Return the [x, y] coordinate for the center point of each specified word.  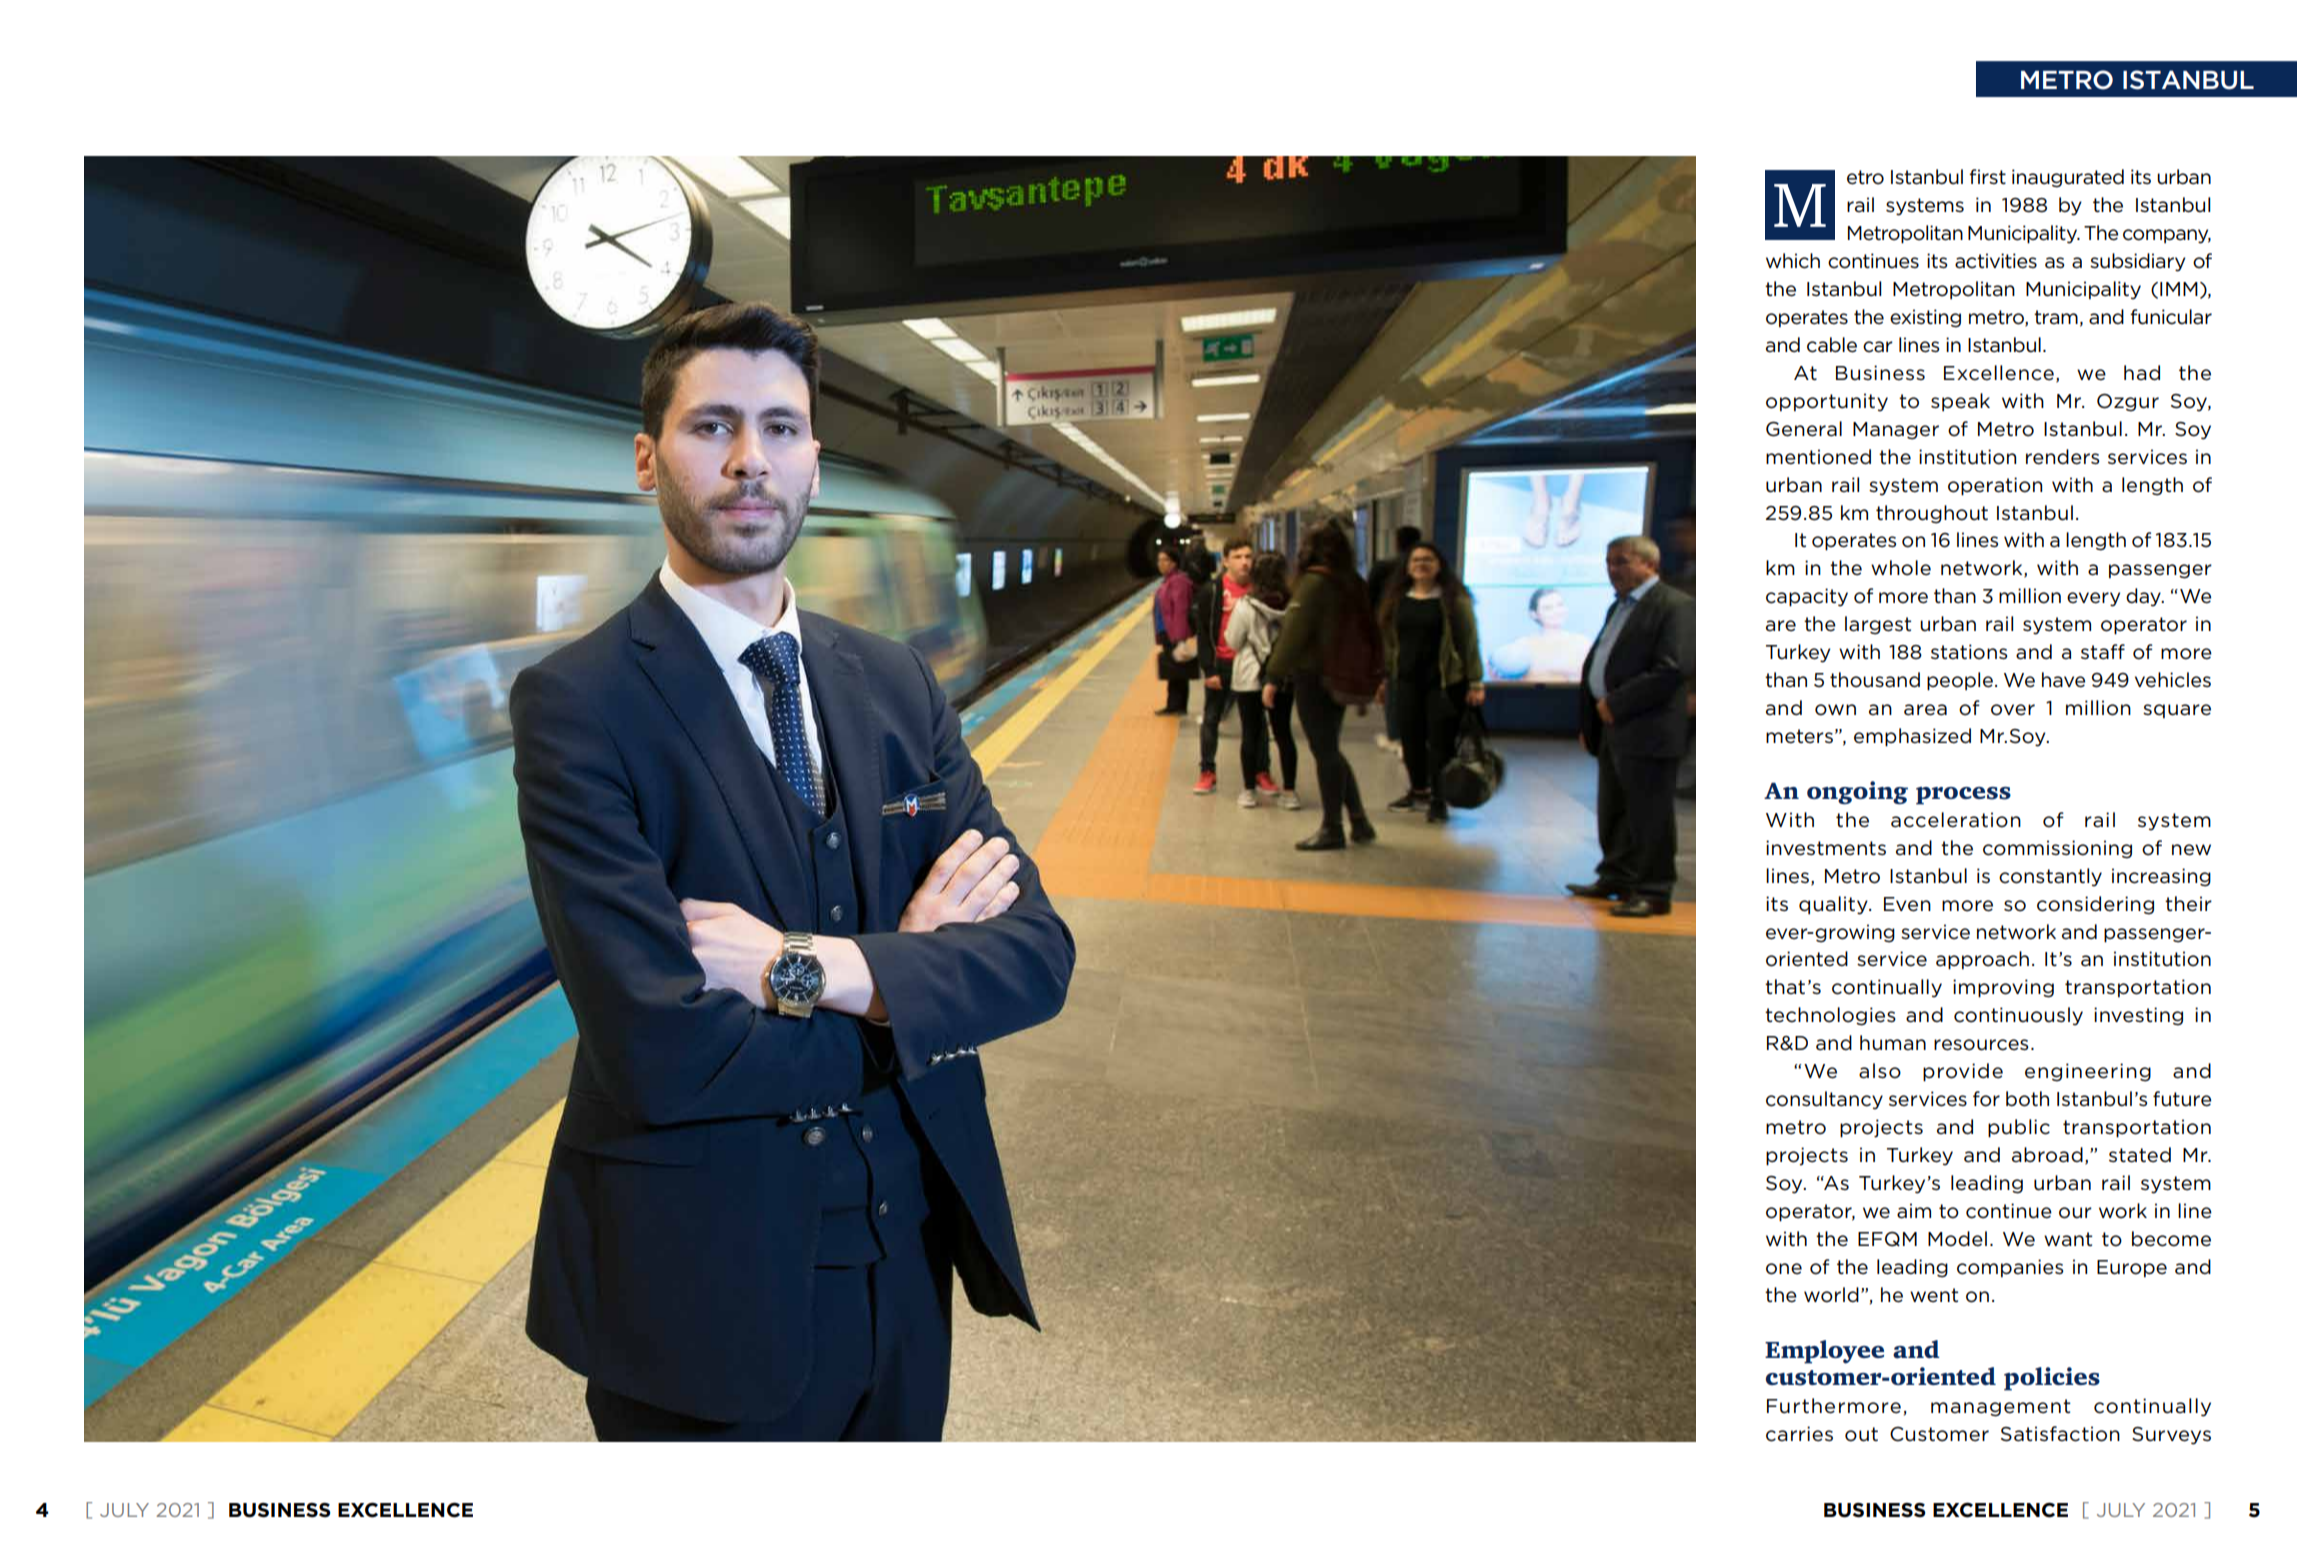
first [1987, 176]
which [1793, 261]
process [1963, 796]
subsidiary [2138, 262]
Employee [1824, 1352]
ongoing [1857, 792]
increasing [2161, 877]
